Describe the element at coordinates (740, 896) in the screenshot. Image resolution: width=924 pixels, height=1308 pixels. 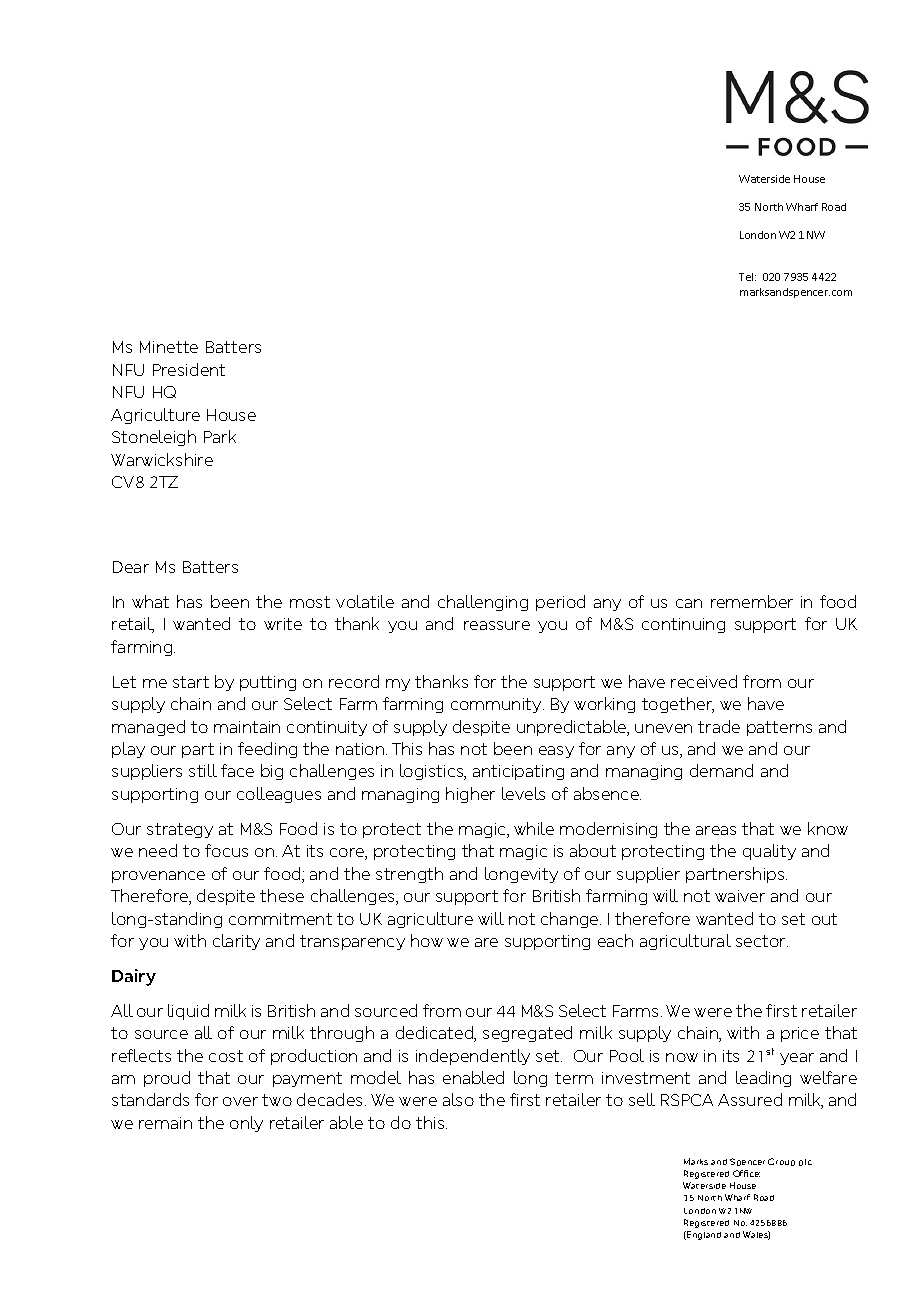
I see `waiver` at that location.
